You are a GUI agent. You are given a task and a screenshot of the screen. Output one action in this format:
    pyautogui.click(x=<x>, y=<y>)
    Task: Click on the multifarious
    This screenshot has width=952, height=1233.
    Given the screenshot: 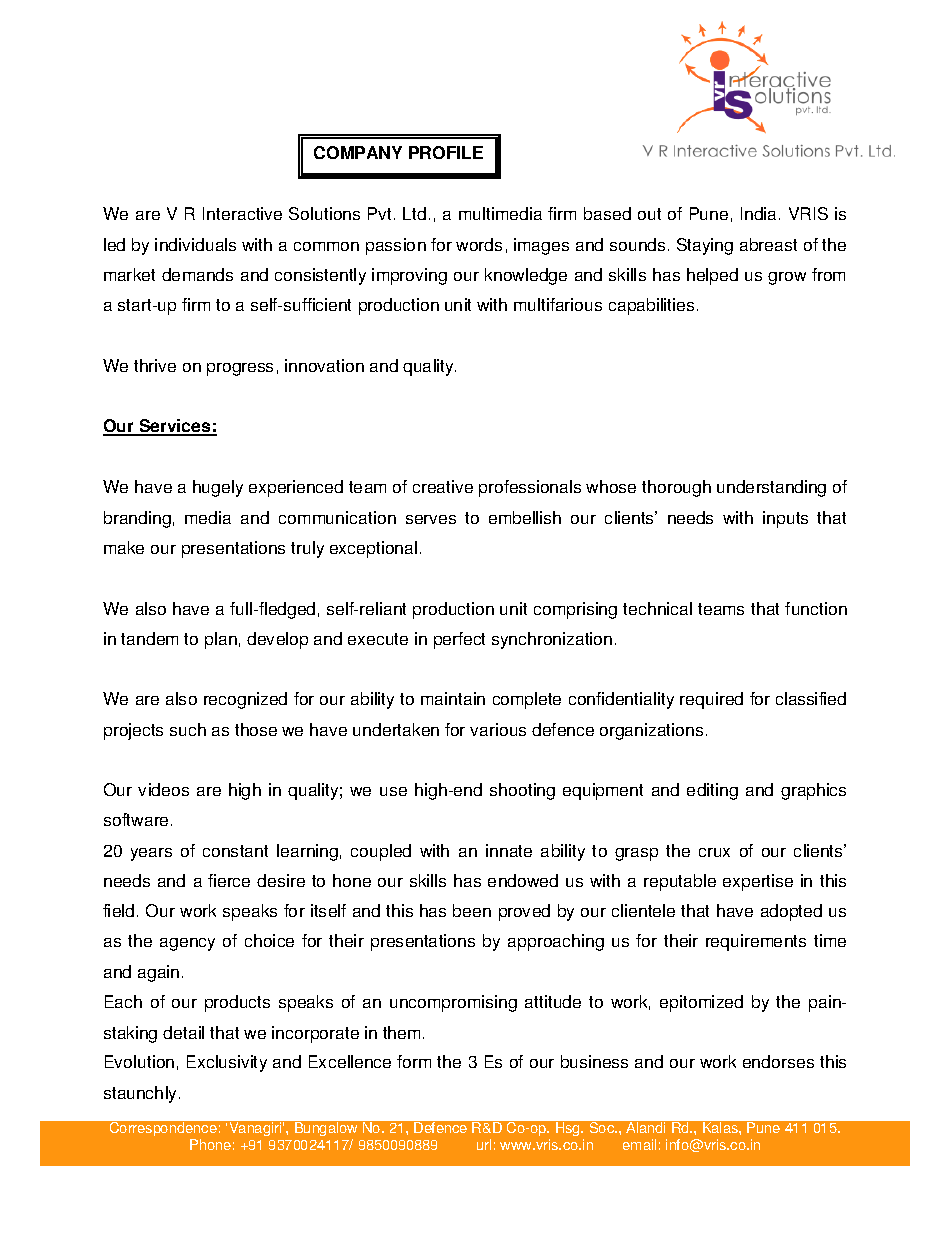 What is the action you would take?
    pyautogui.click(x=558, y=304)
